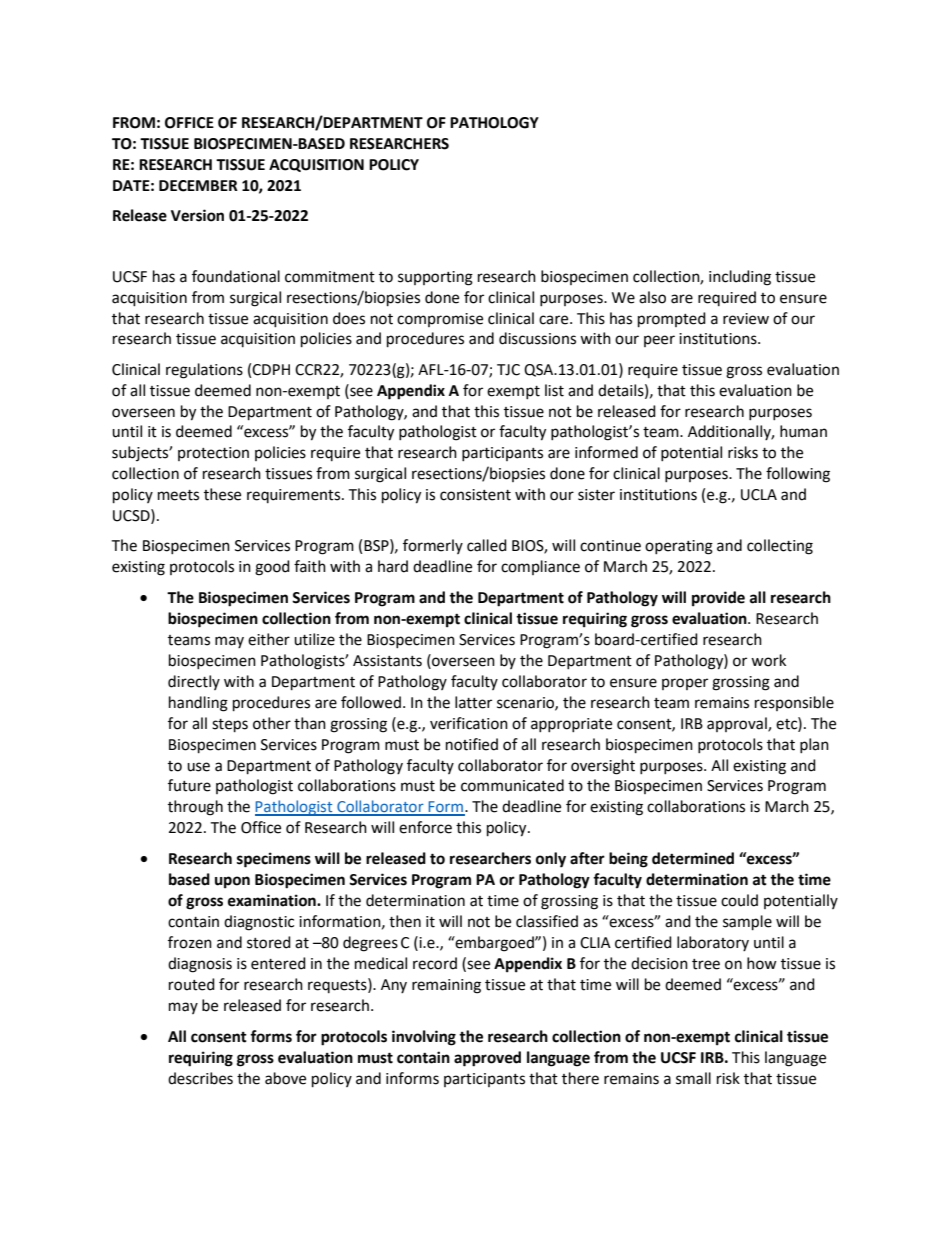 The width and height of the screenshot is (952, 1233). What do you see at coordinates (222, 494) in the screenshot?
I see `these` at bounding box center [222, 494].
